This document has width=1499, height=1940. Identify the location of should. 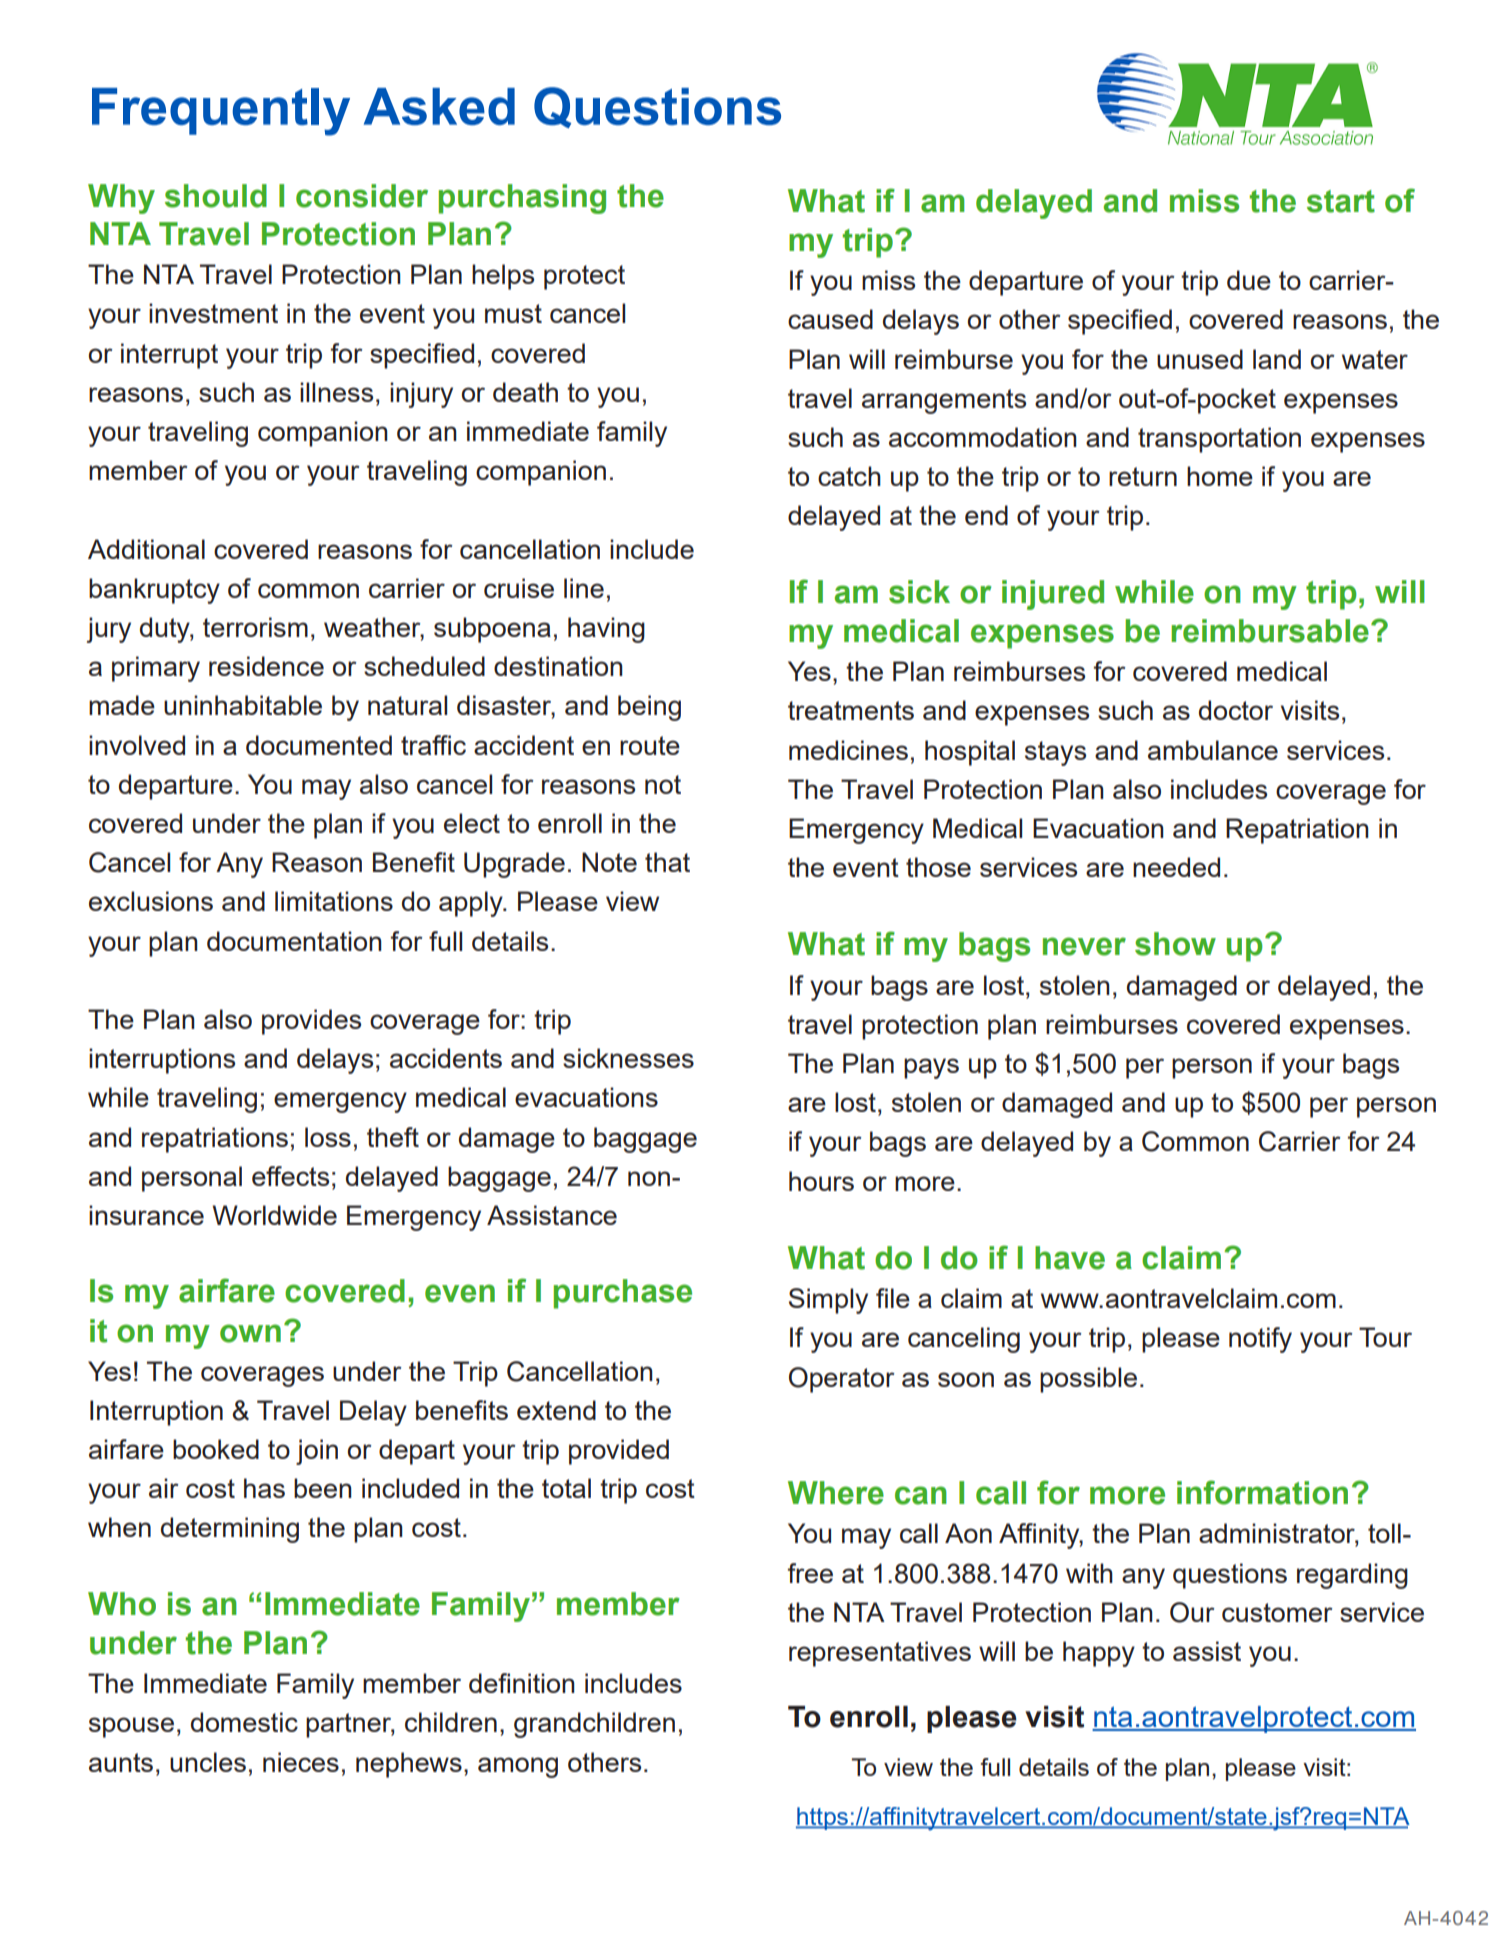
(216, 196).
